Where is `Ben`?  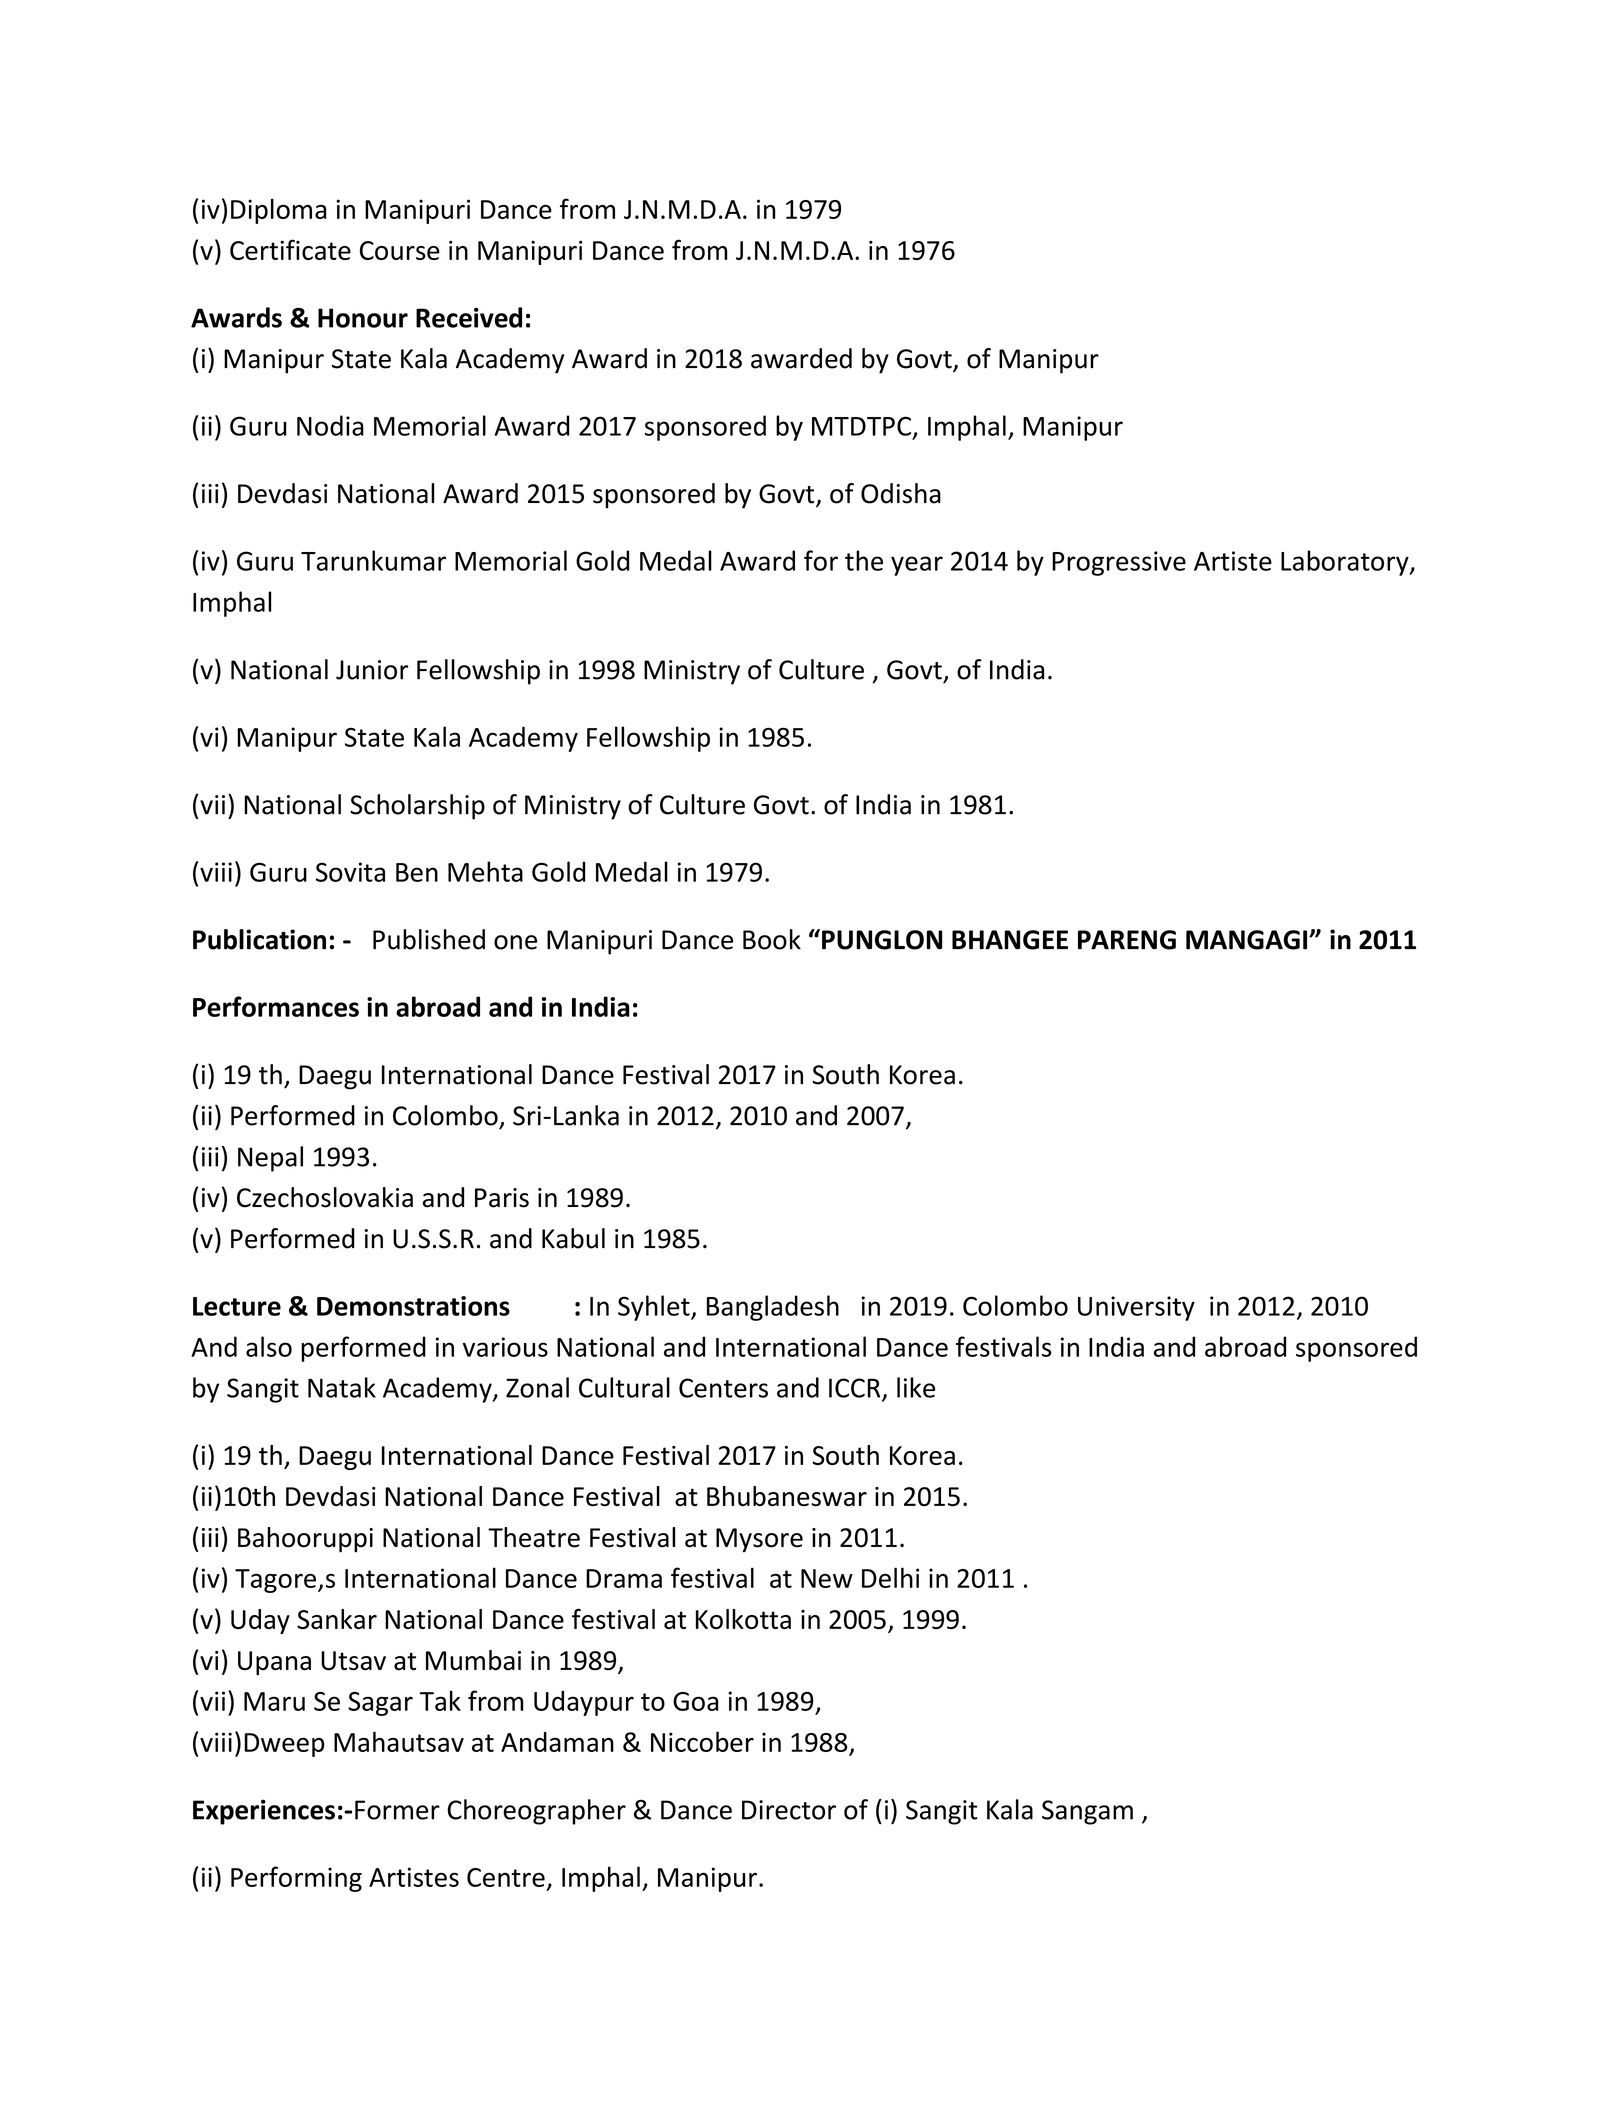
Ben is located at coordinates (417, 872).
